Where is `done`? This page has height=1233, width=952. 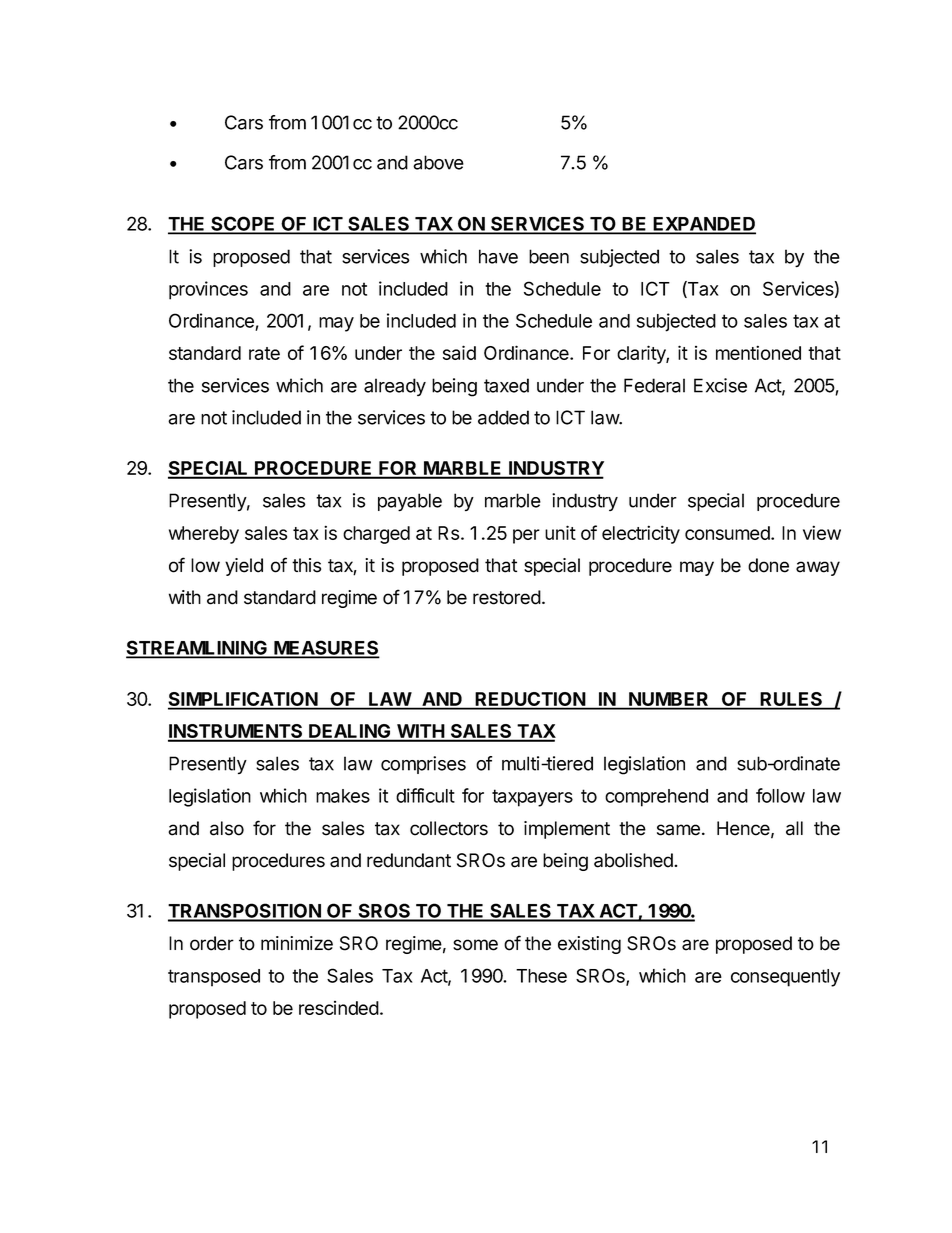 done is located at coordinates (768, 565).
